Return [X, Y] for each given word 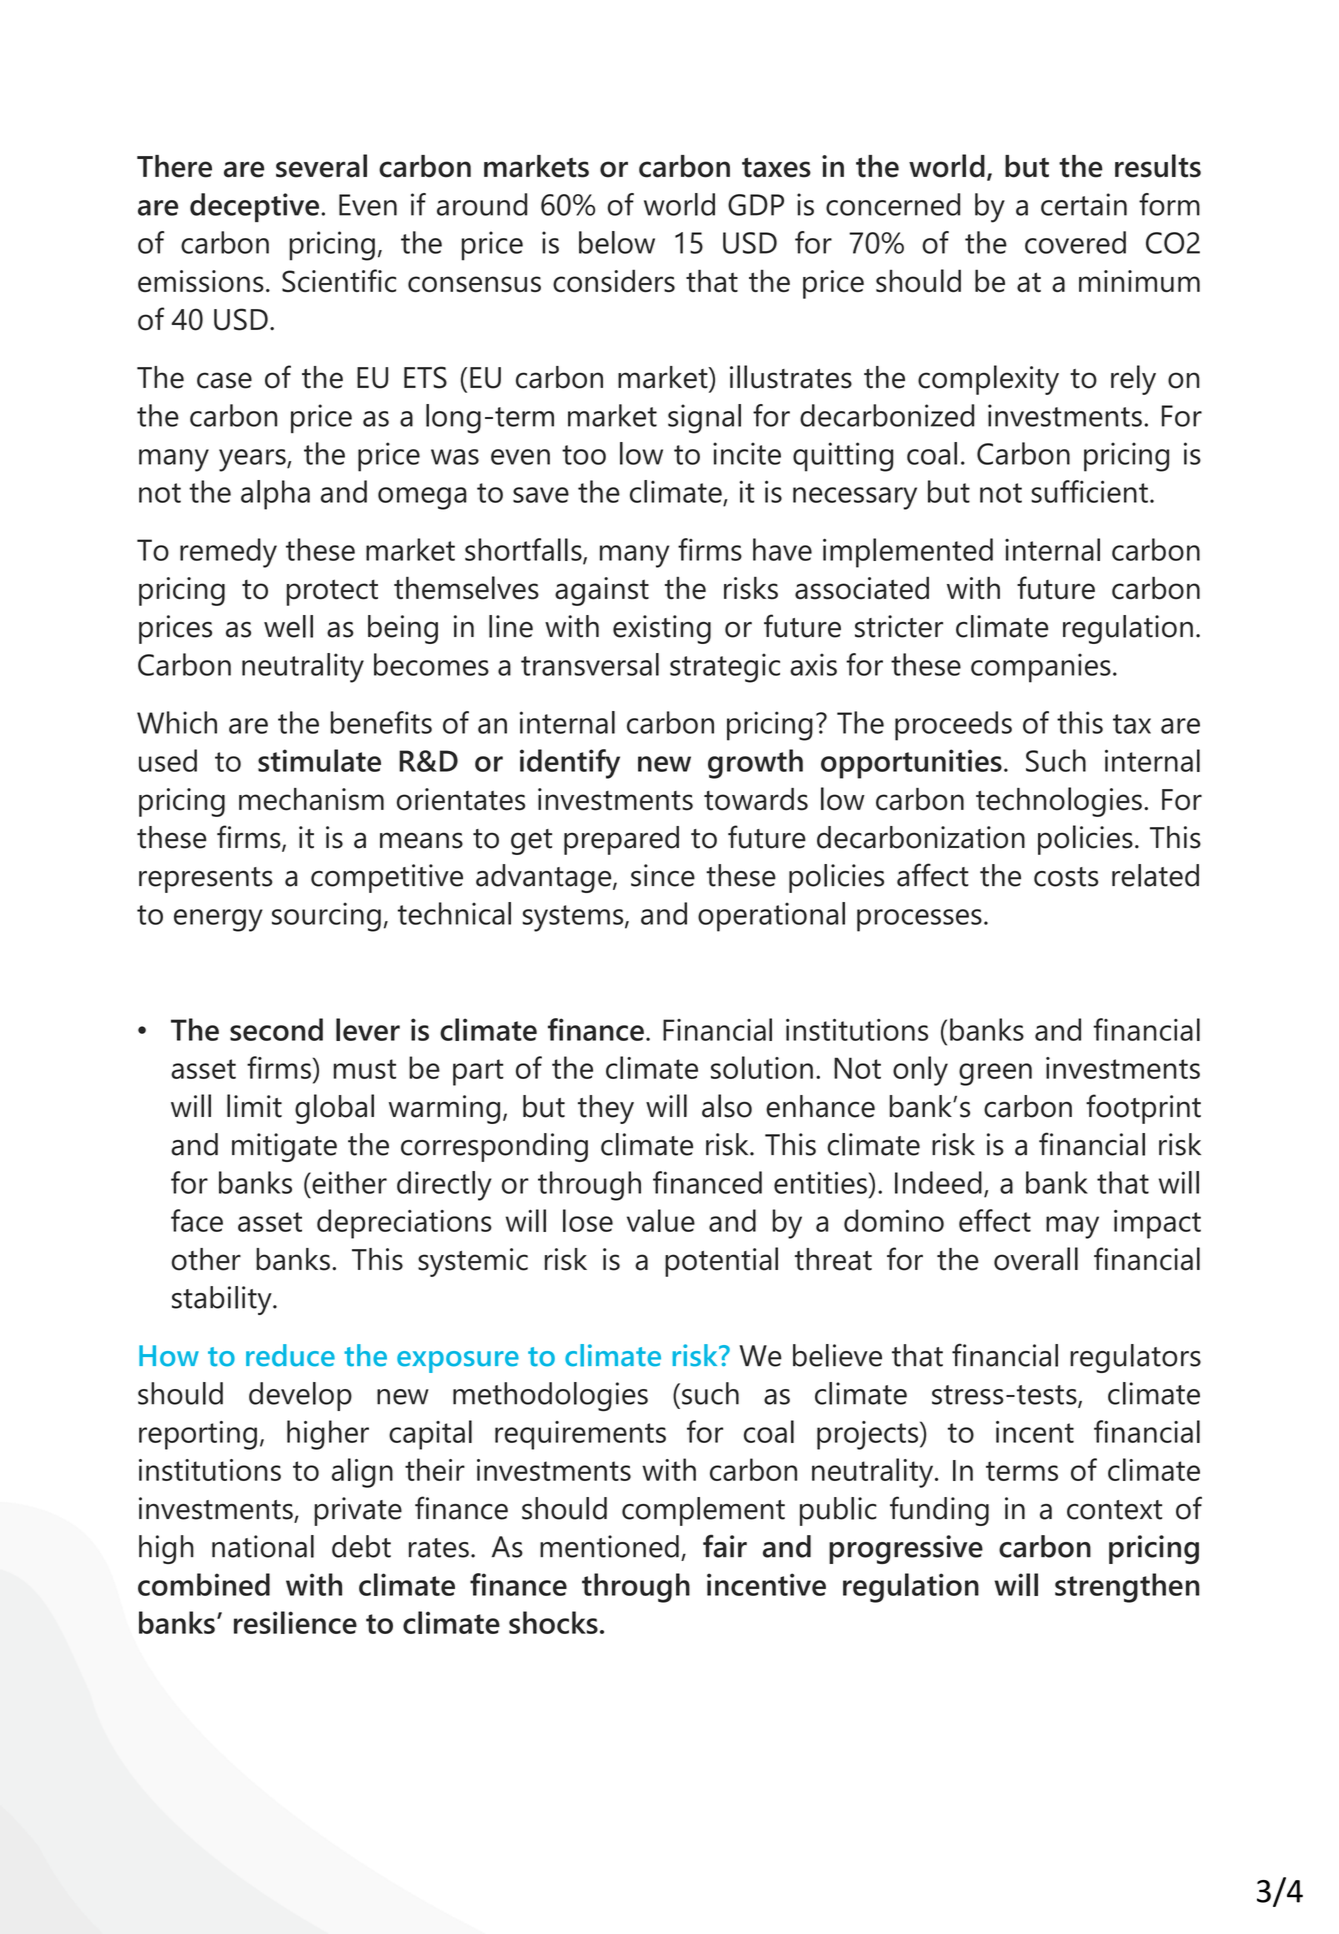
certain [1084, 204]
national [263, 1546]
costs [1066, 877]
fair [725, 1546]
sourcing [326, 917]
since [663, 875]
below [617, 242]
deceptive [254, 207]
